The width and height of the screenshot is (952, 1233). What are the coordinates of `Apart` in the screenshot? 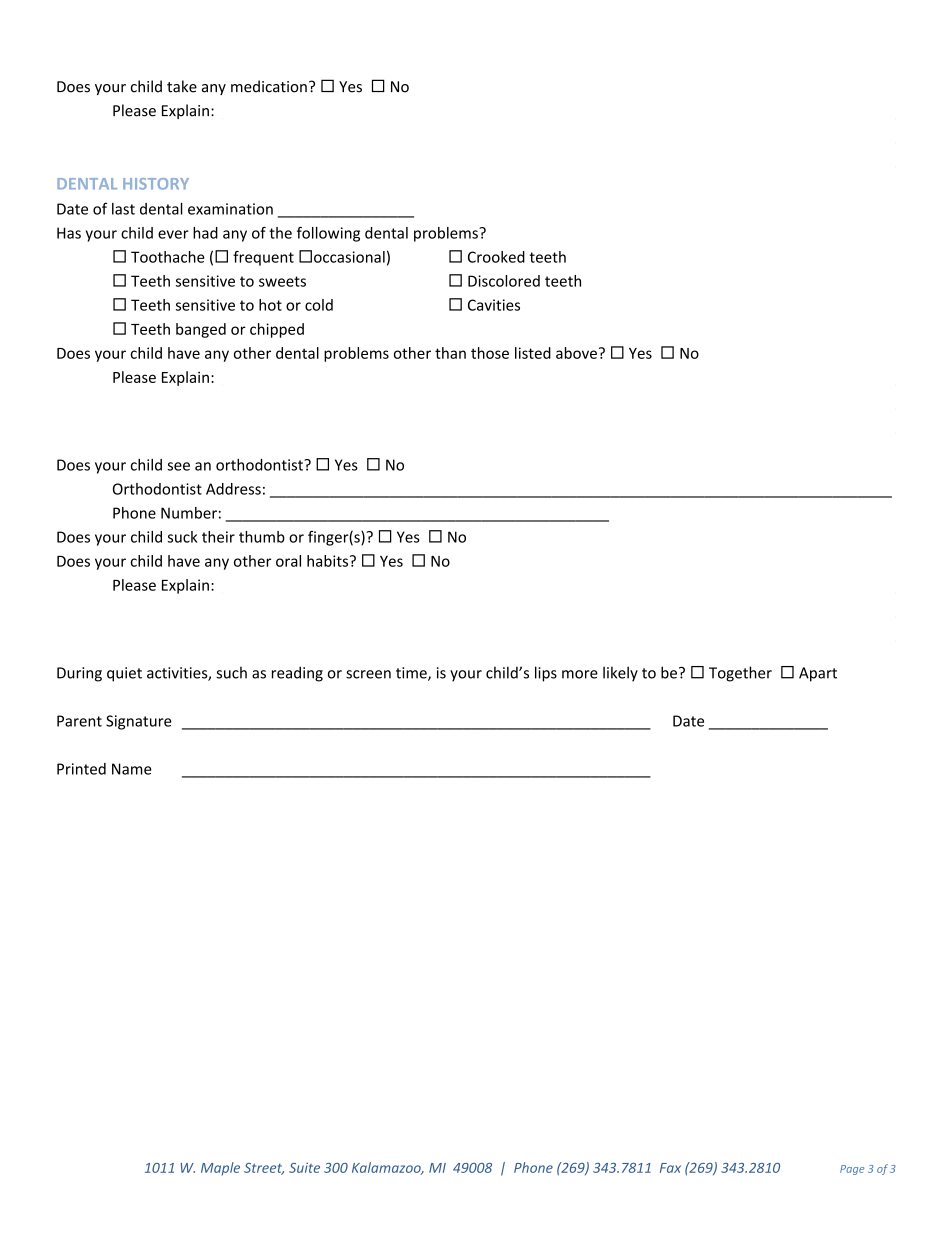 It's located at (818, 674).
